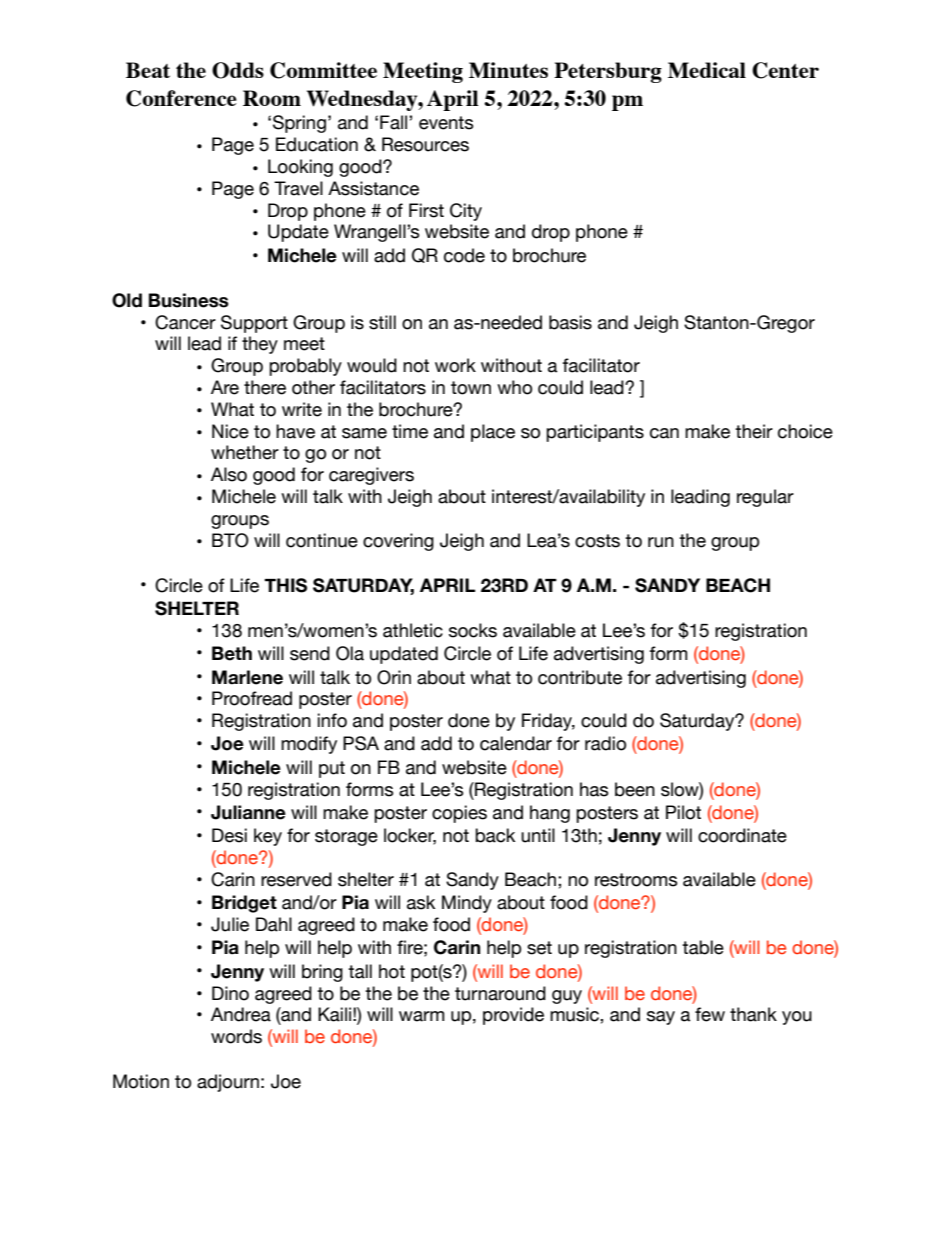 Image resolution: width=952 pixels, height=1233 pixels. I want to click on coordinate, so click(742, 835).
